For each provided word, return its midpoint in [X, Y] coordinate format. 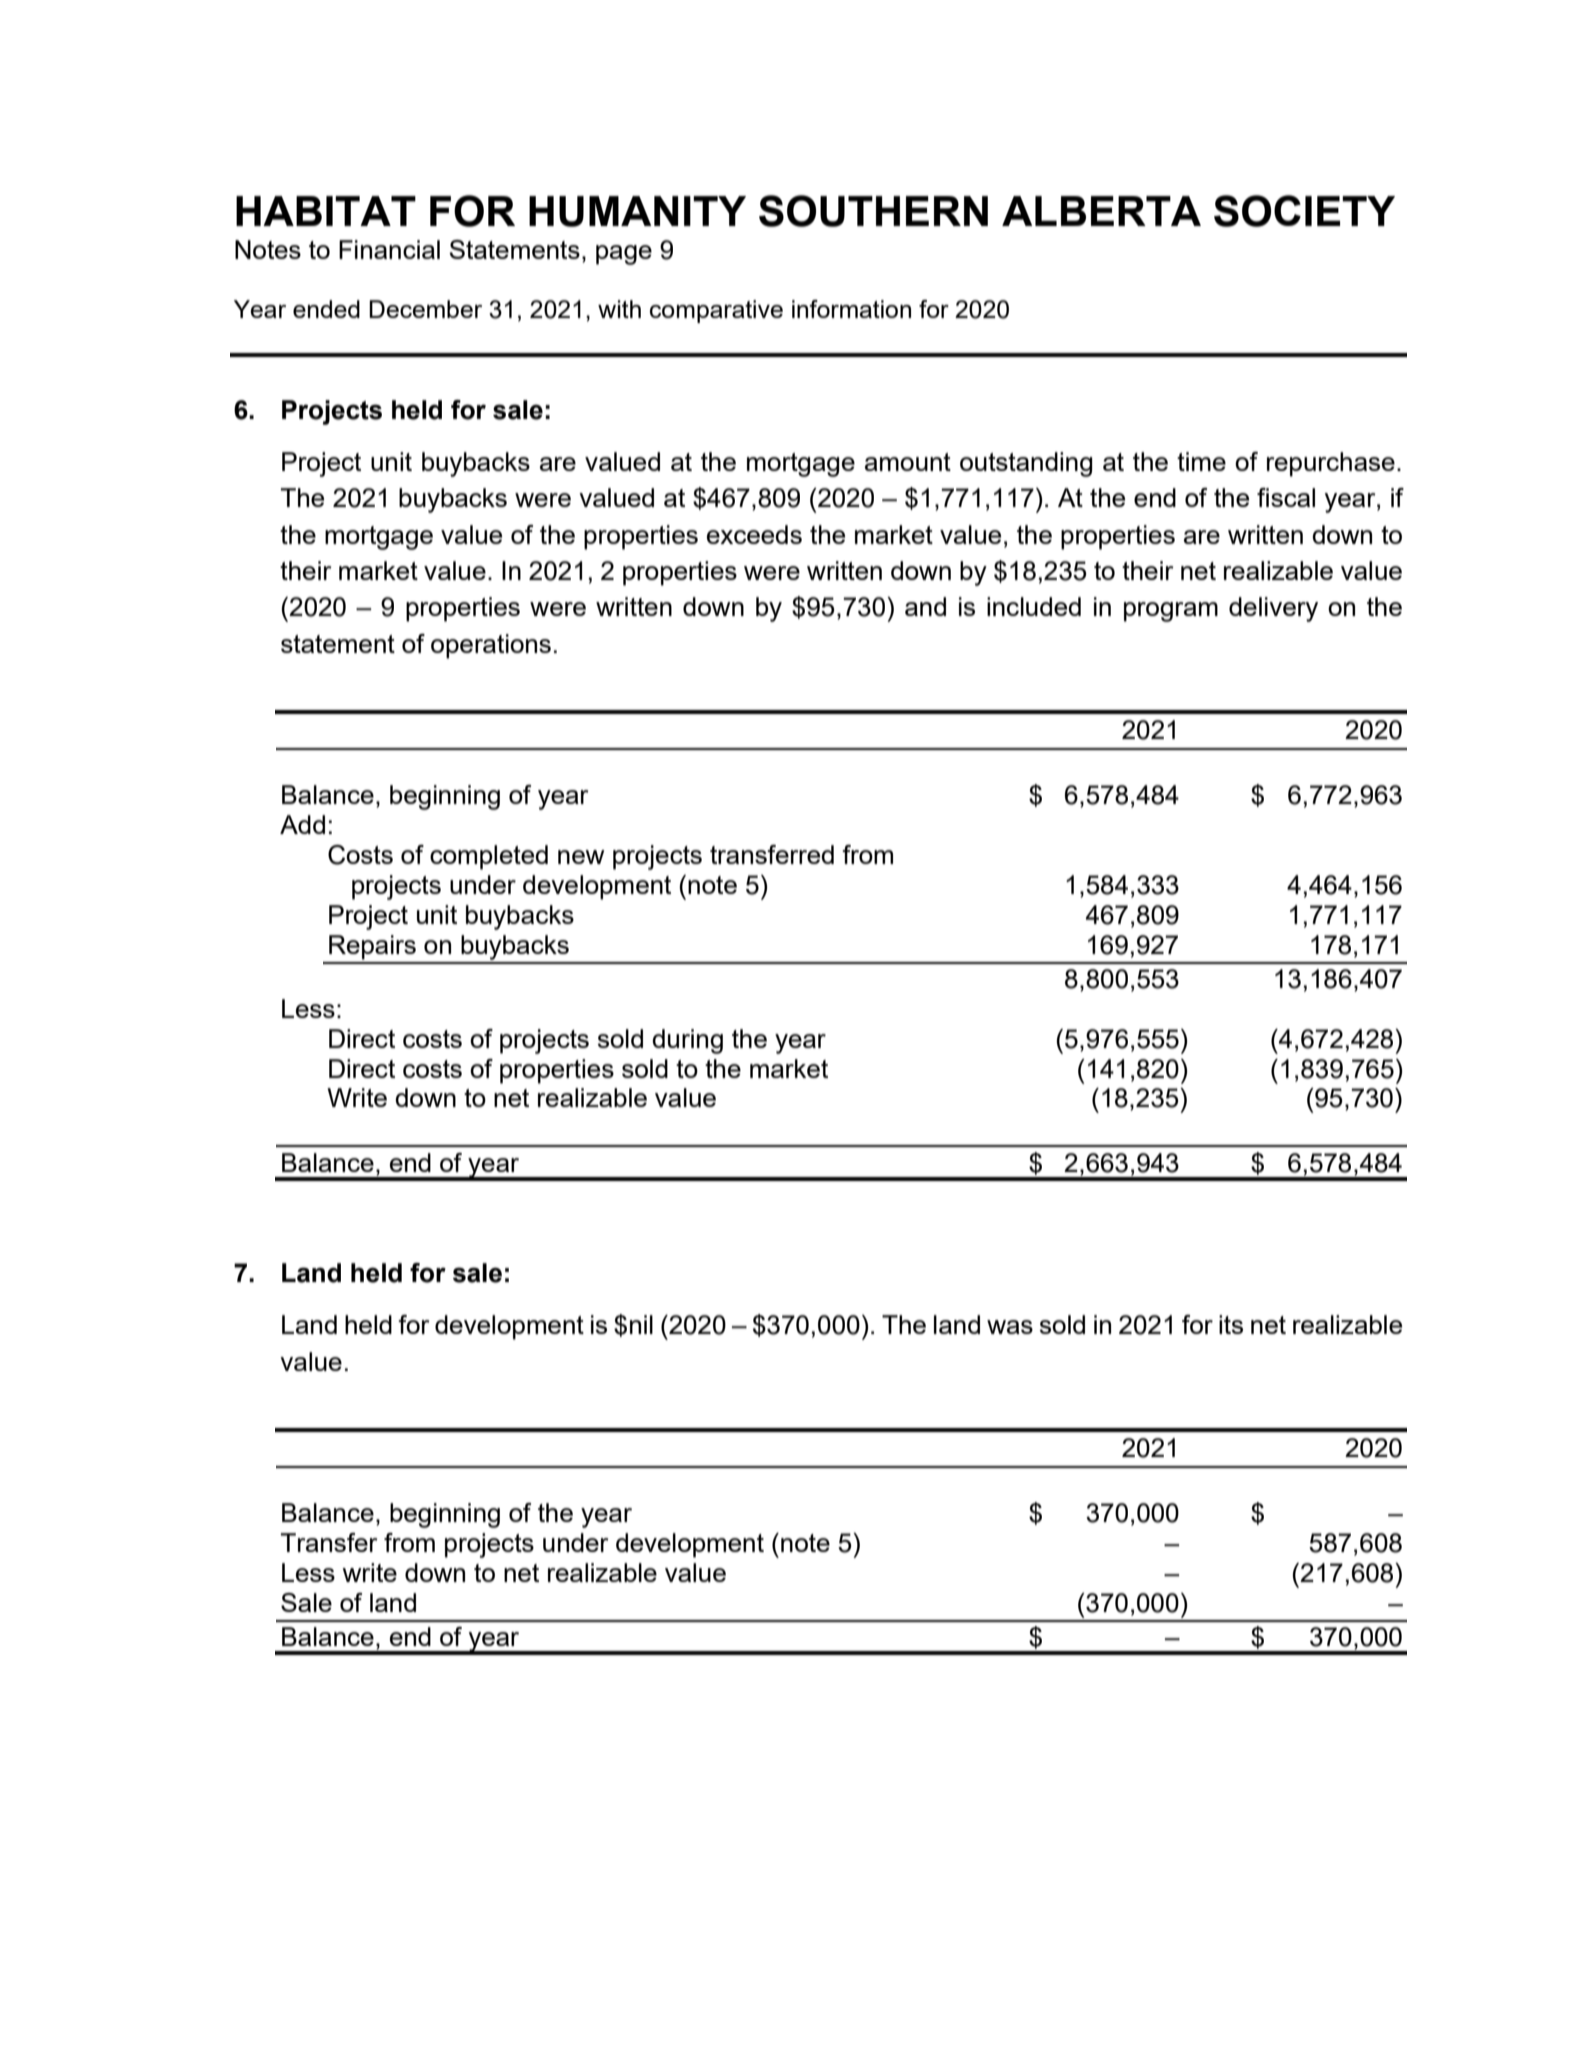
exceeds [754, 534]
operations [491, 646]
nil [641, 1324]
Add [302, 824]
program [1171, 612]
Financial [389, 249]
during [687, 1041]
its [1231, 1324]
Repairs [372, 947]
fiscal [1286, 497]
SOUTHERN [873, 211]
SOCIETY [1304, 211]
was [1010, 1327]
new [581, 857]
